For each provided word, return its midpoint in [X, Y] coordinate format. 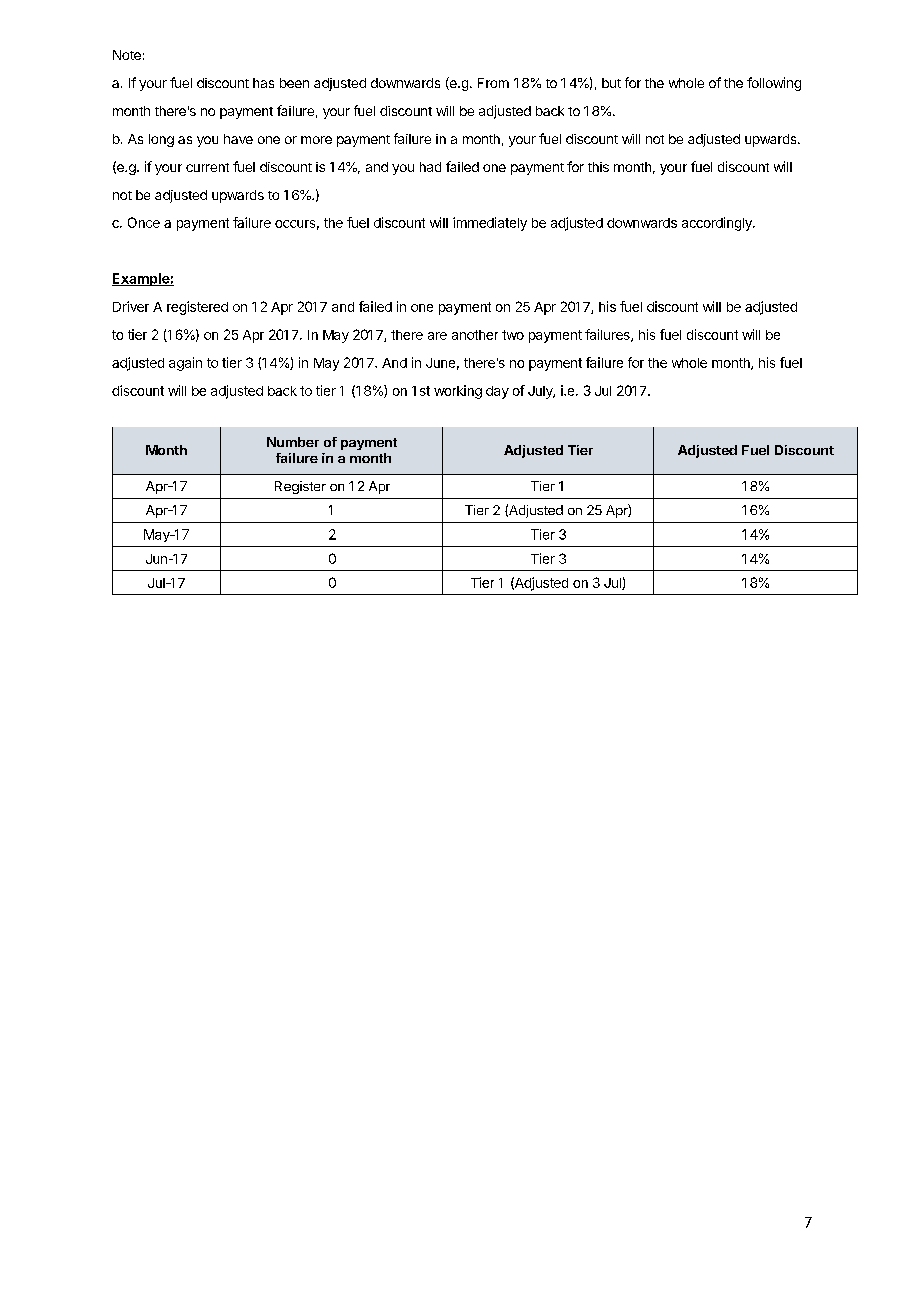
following [774, 84]
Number [293, 442]
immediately [490, 224]
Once [144, 222]
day [497, 392]
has [263, 83]
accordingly [718, 224]
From [493, 83]
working [458, 392]
